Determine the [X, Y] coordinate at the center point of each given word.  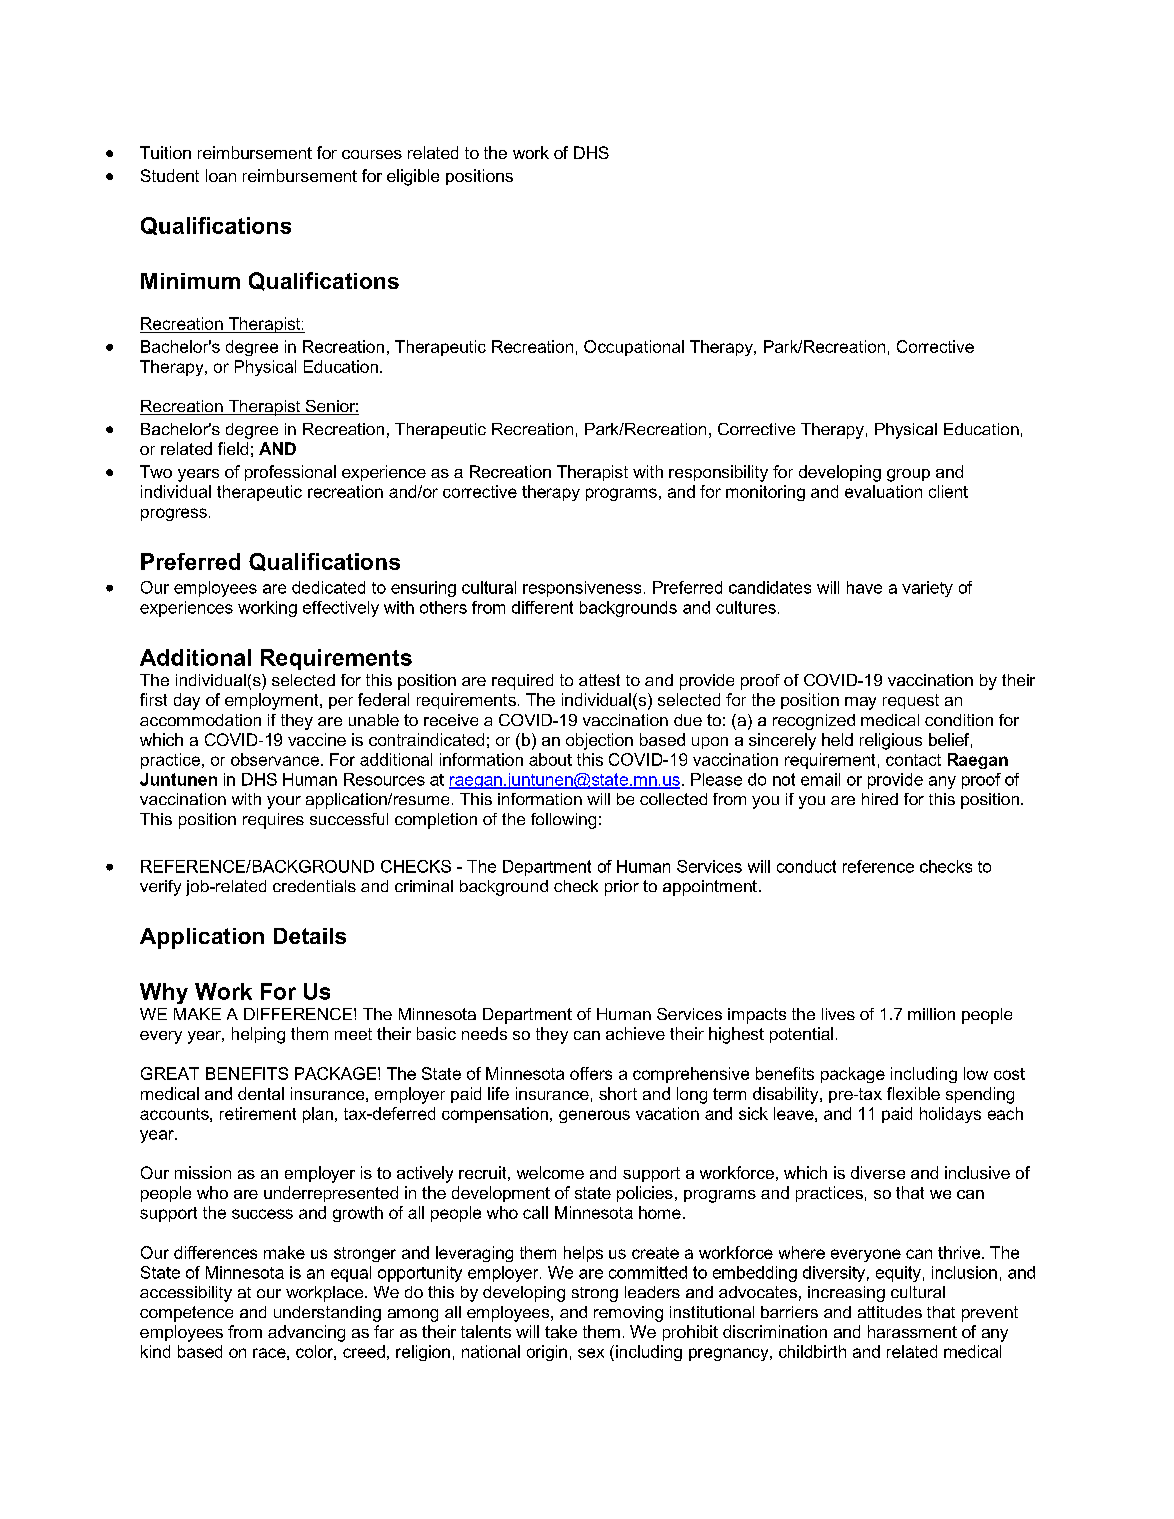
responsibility [718, 473]
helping [258, 1035]
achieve [635, 1033]
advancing [306, 1333]
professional [290, 473]
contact [913, 760]
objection [599, 741]
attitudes [890, 1312]
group [908, 475]
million [931, 1014]
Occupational [634, 348]
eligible [413, 177]
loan [221, 175]
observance [276, 759]
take [561, 1331]
